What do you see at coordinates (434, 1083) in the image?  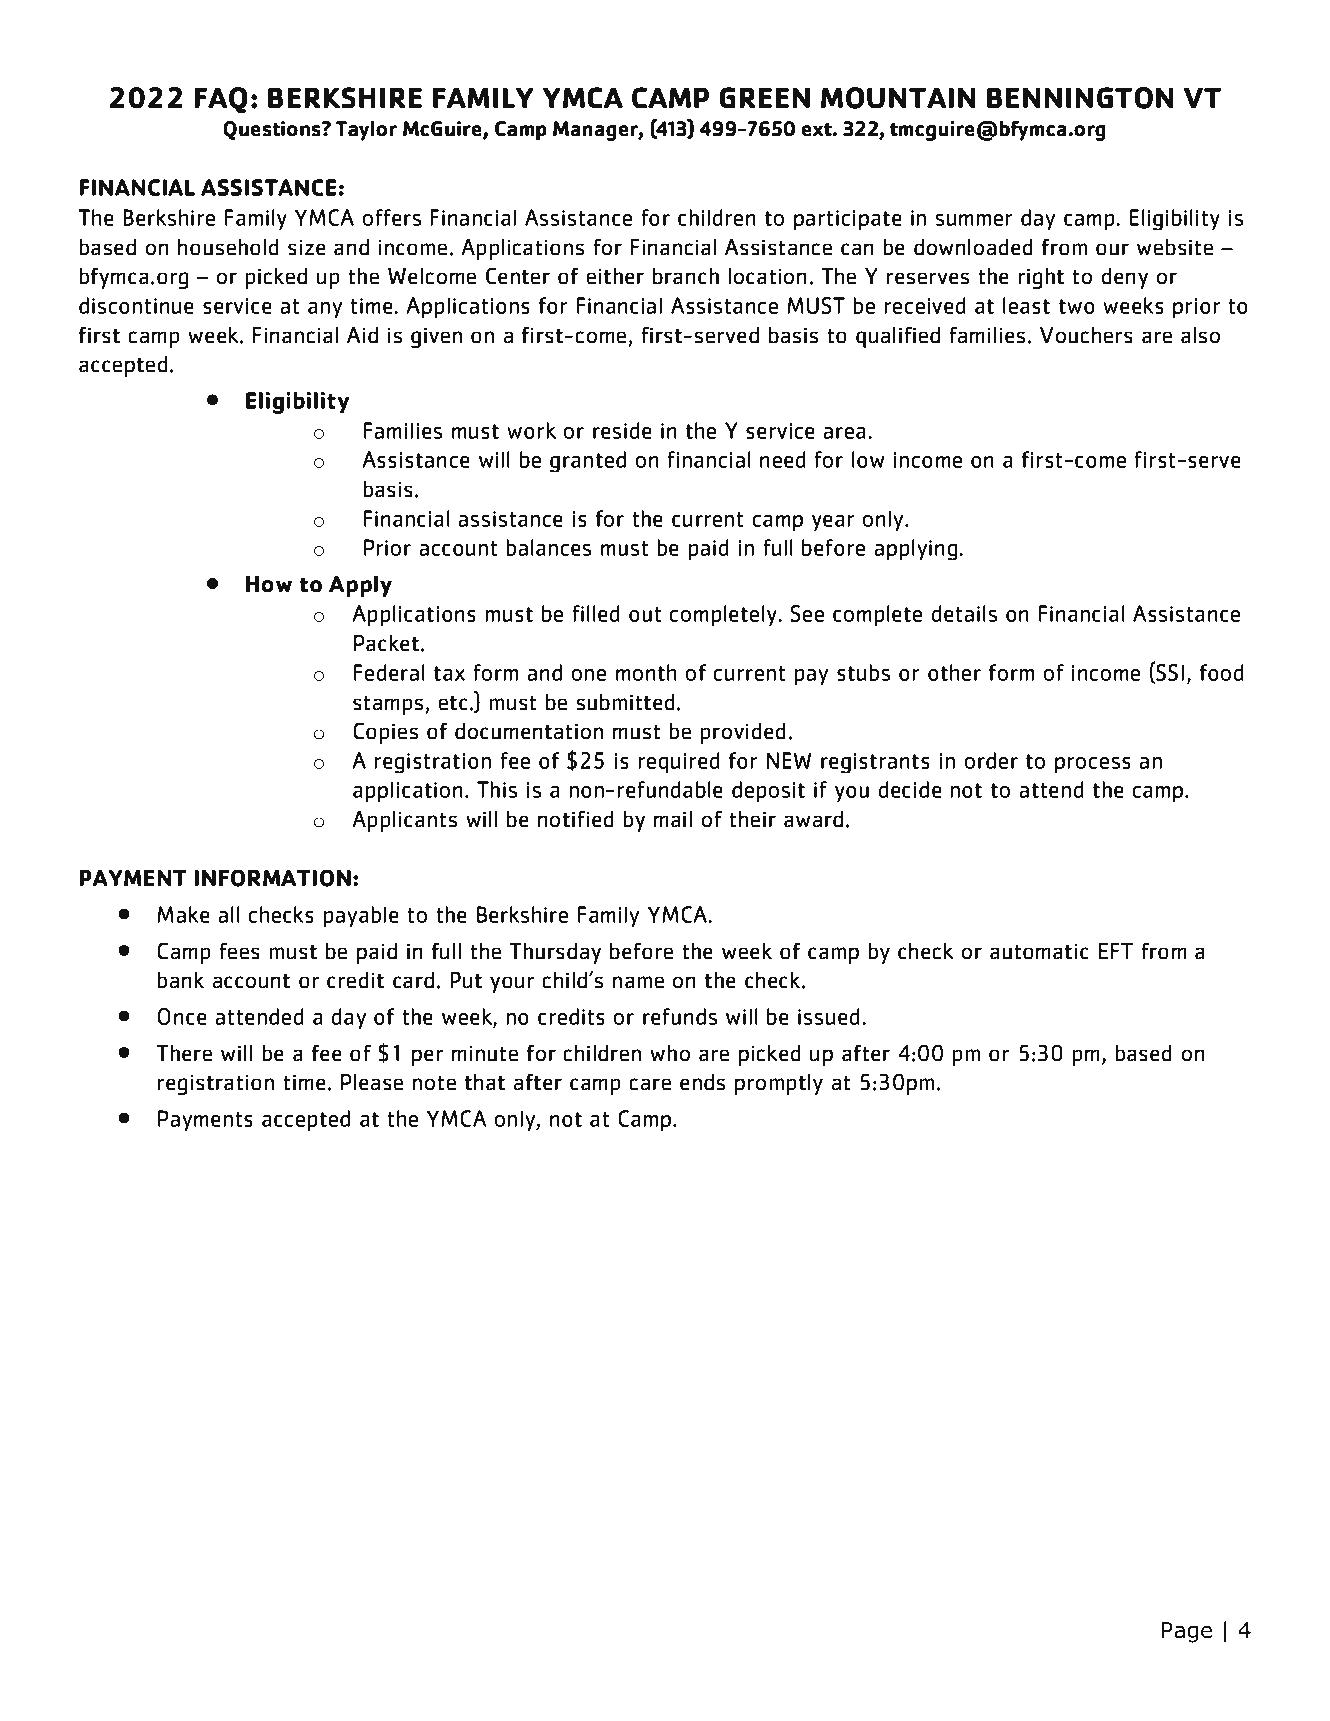 I see `note` at bounding box center [434, 1083].
